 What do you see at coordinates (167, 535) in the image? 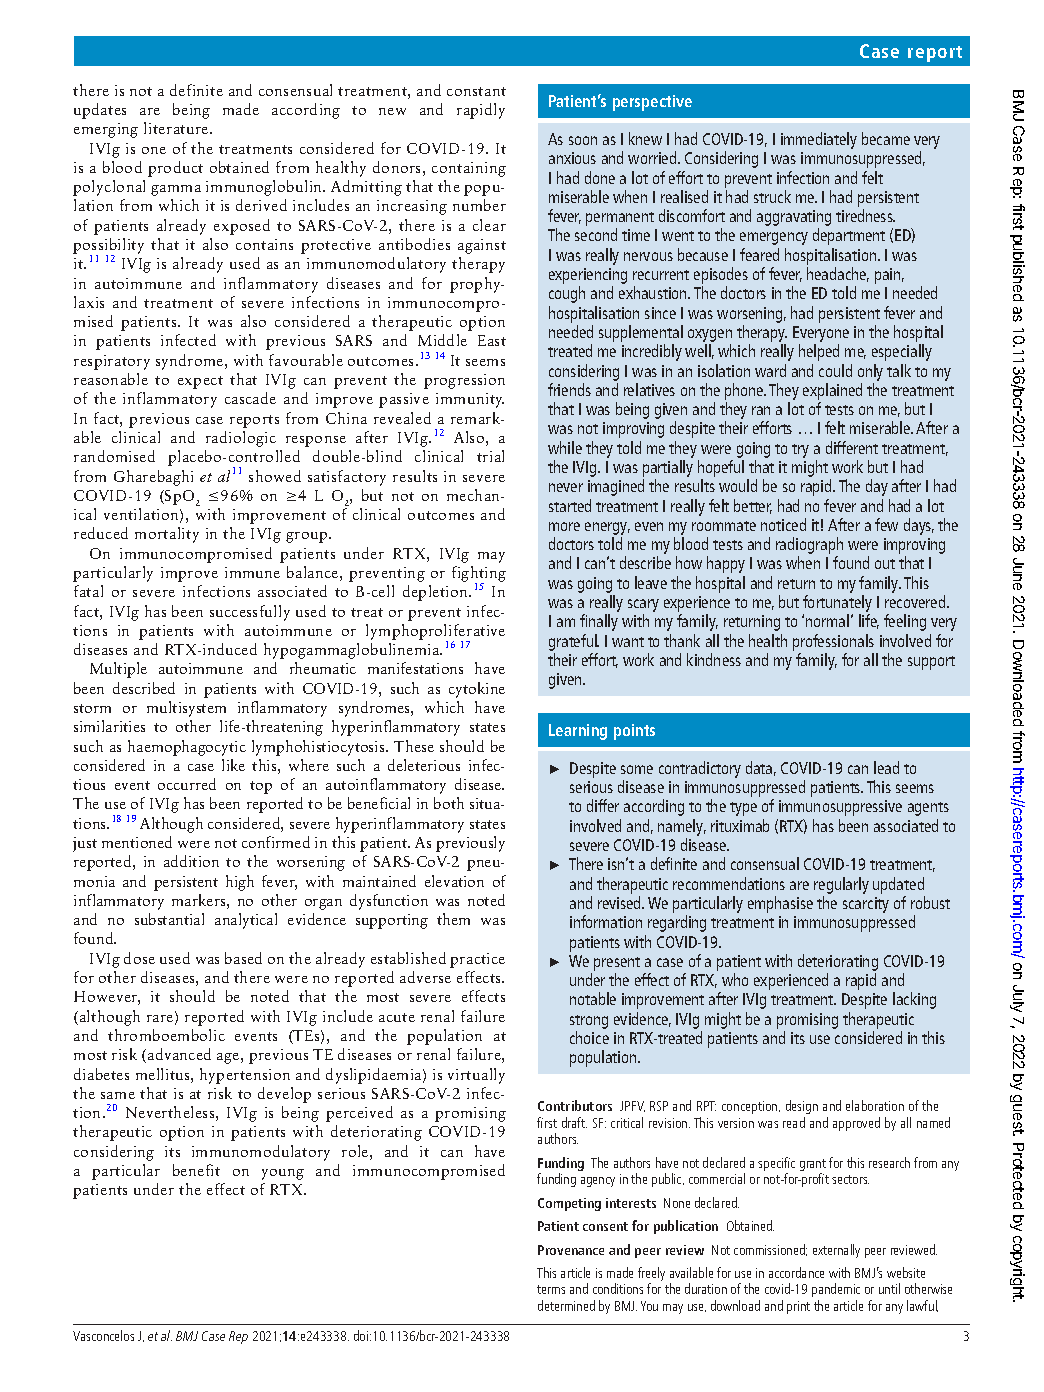
I see `mortality` at bounding box center [167, 535].
